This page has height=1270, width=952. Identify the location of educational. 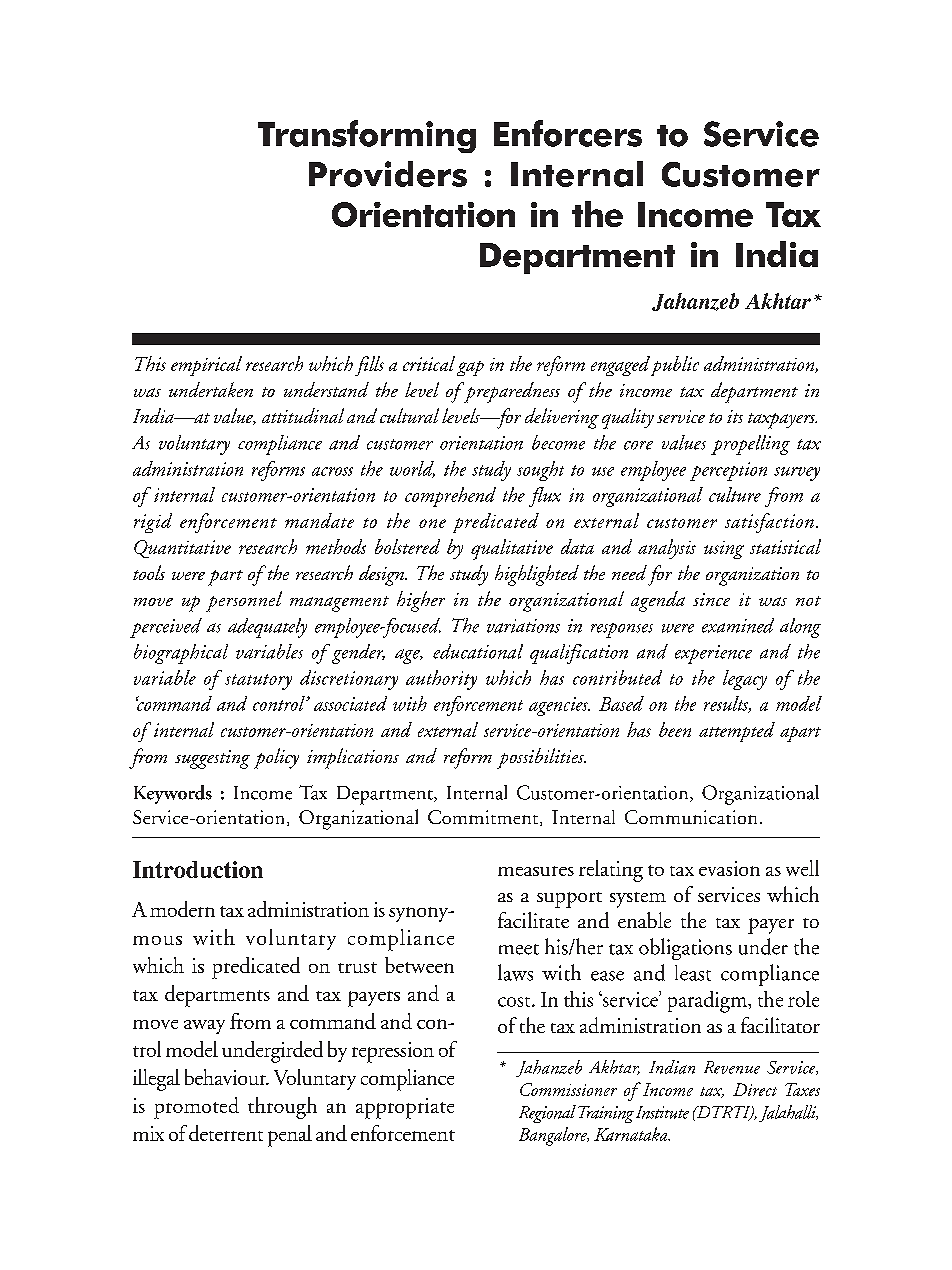
(478, 651).
